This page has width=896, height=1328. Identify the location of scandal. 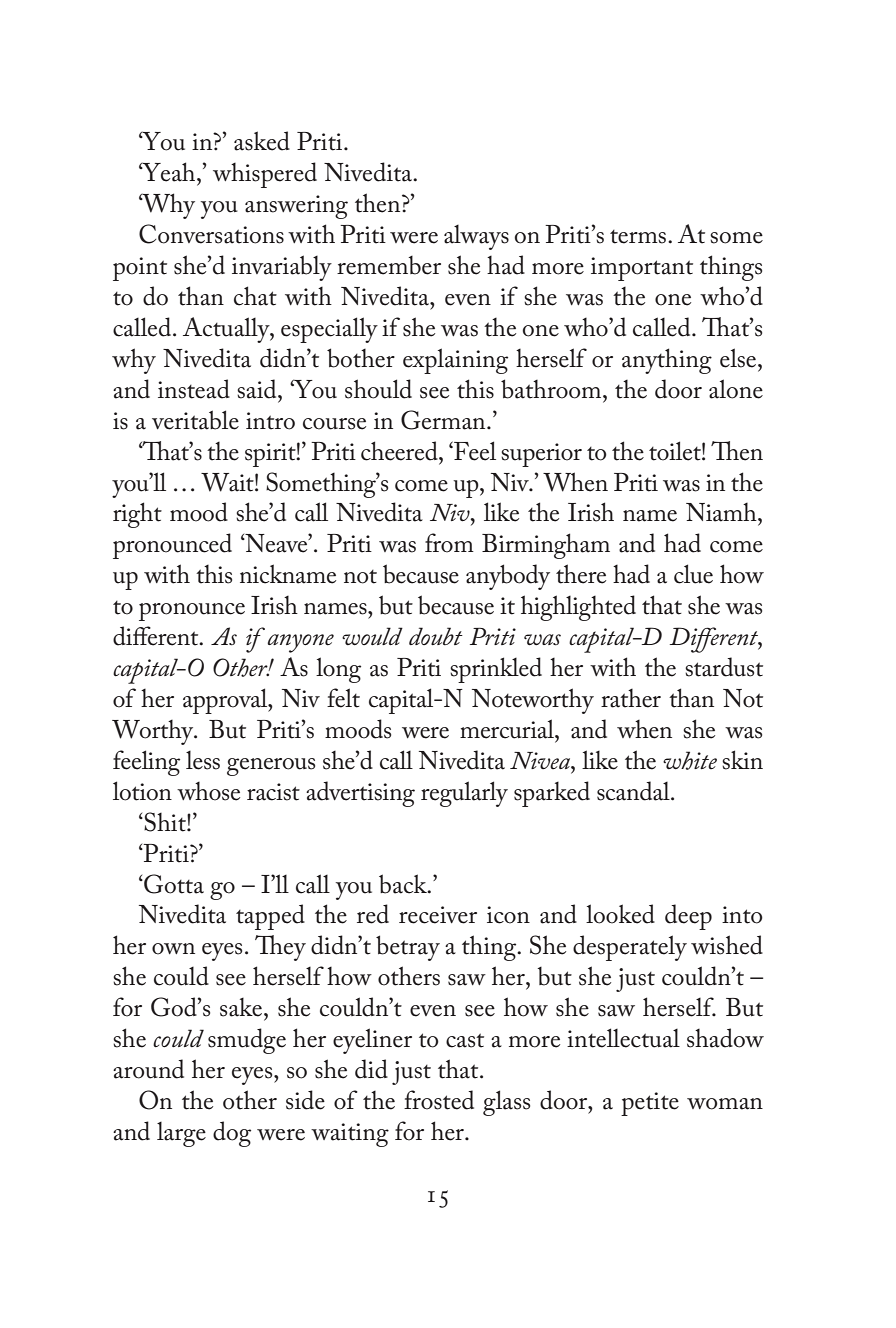
(634, 791).
